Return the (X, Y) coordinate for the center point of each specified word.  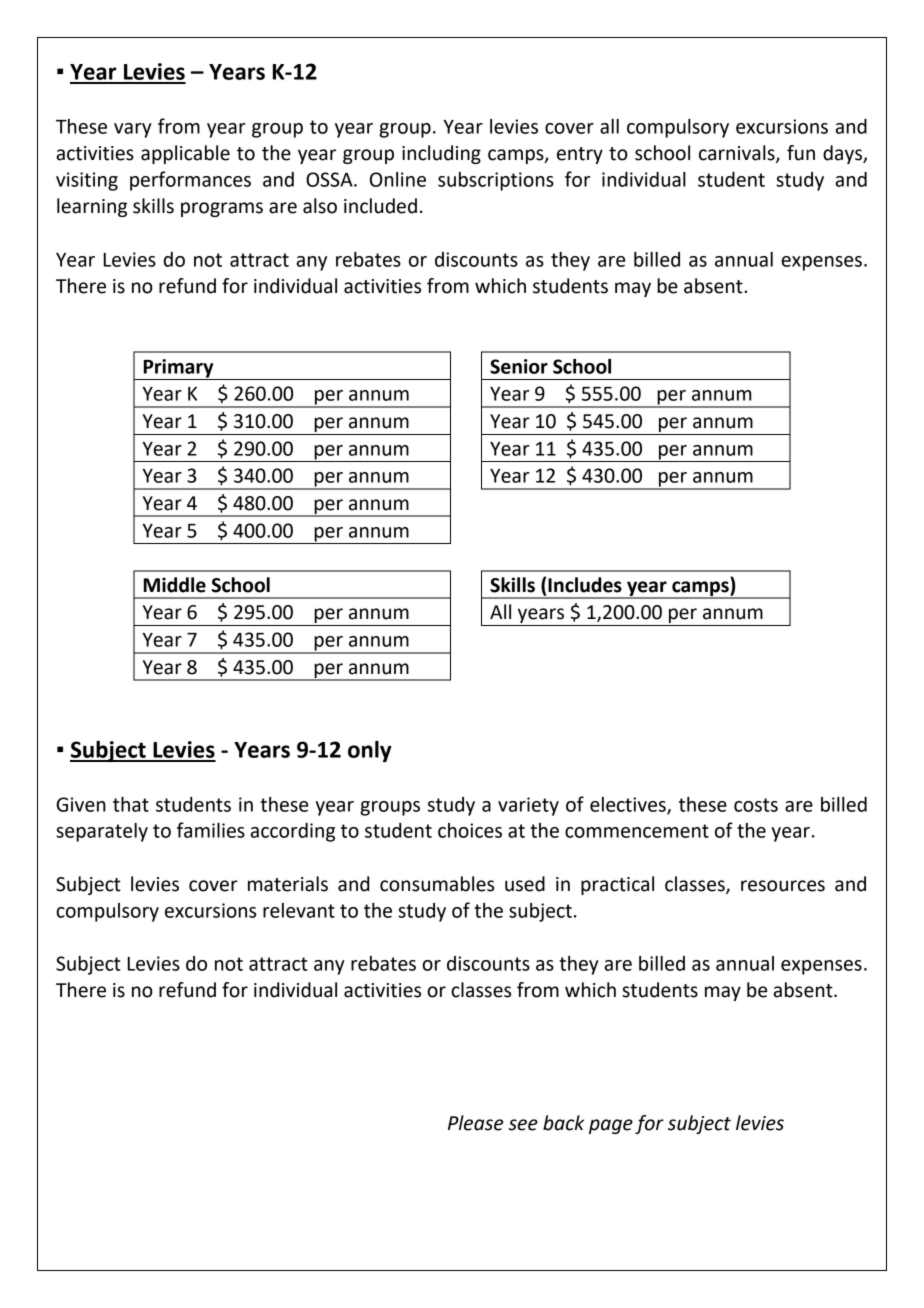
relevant (299, 910)
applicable (185, 154)
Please (475, 1123)
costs (756, 805)
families (211, 830)
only (370, 751)
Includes (585, 585)
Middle (175, 585)
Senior (519, 366)
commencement (637, 831)
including (441, 154)
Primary (178, 369)
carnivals (738, 154)
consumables (437, 884)
